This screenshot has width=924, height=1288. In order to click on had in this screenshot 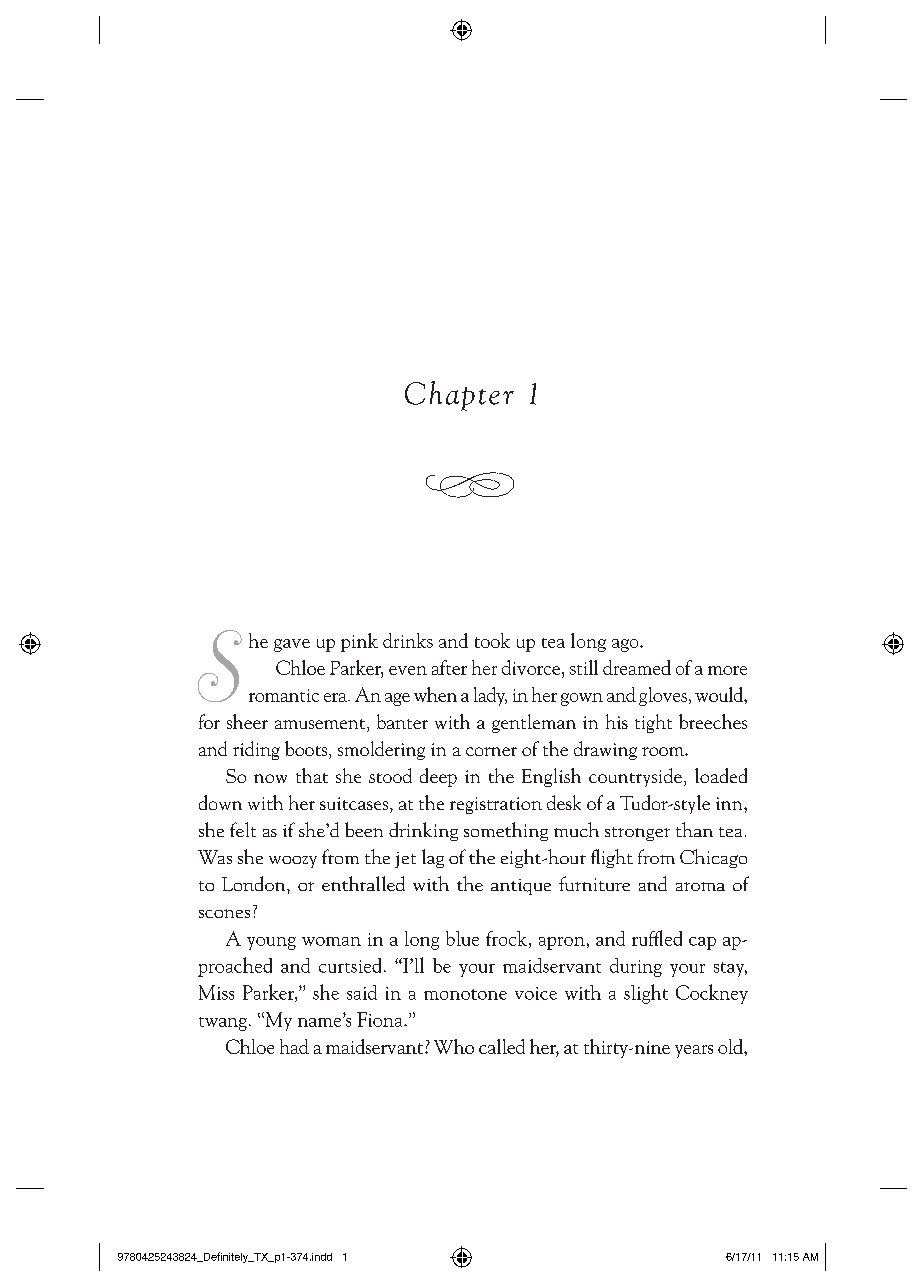, I will do `click(294, 1046)`.
